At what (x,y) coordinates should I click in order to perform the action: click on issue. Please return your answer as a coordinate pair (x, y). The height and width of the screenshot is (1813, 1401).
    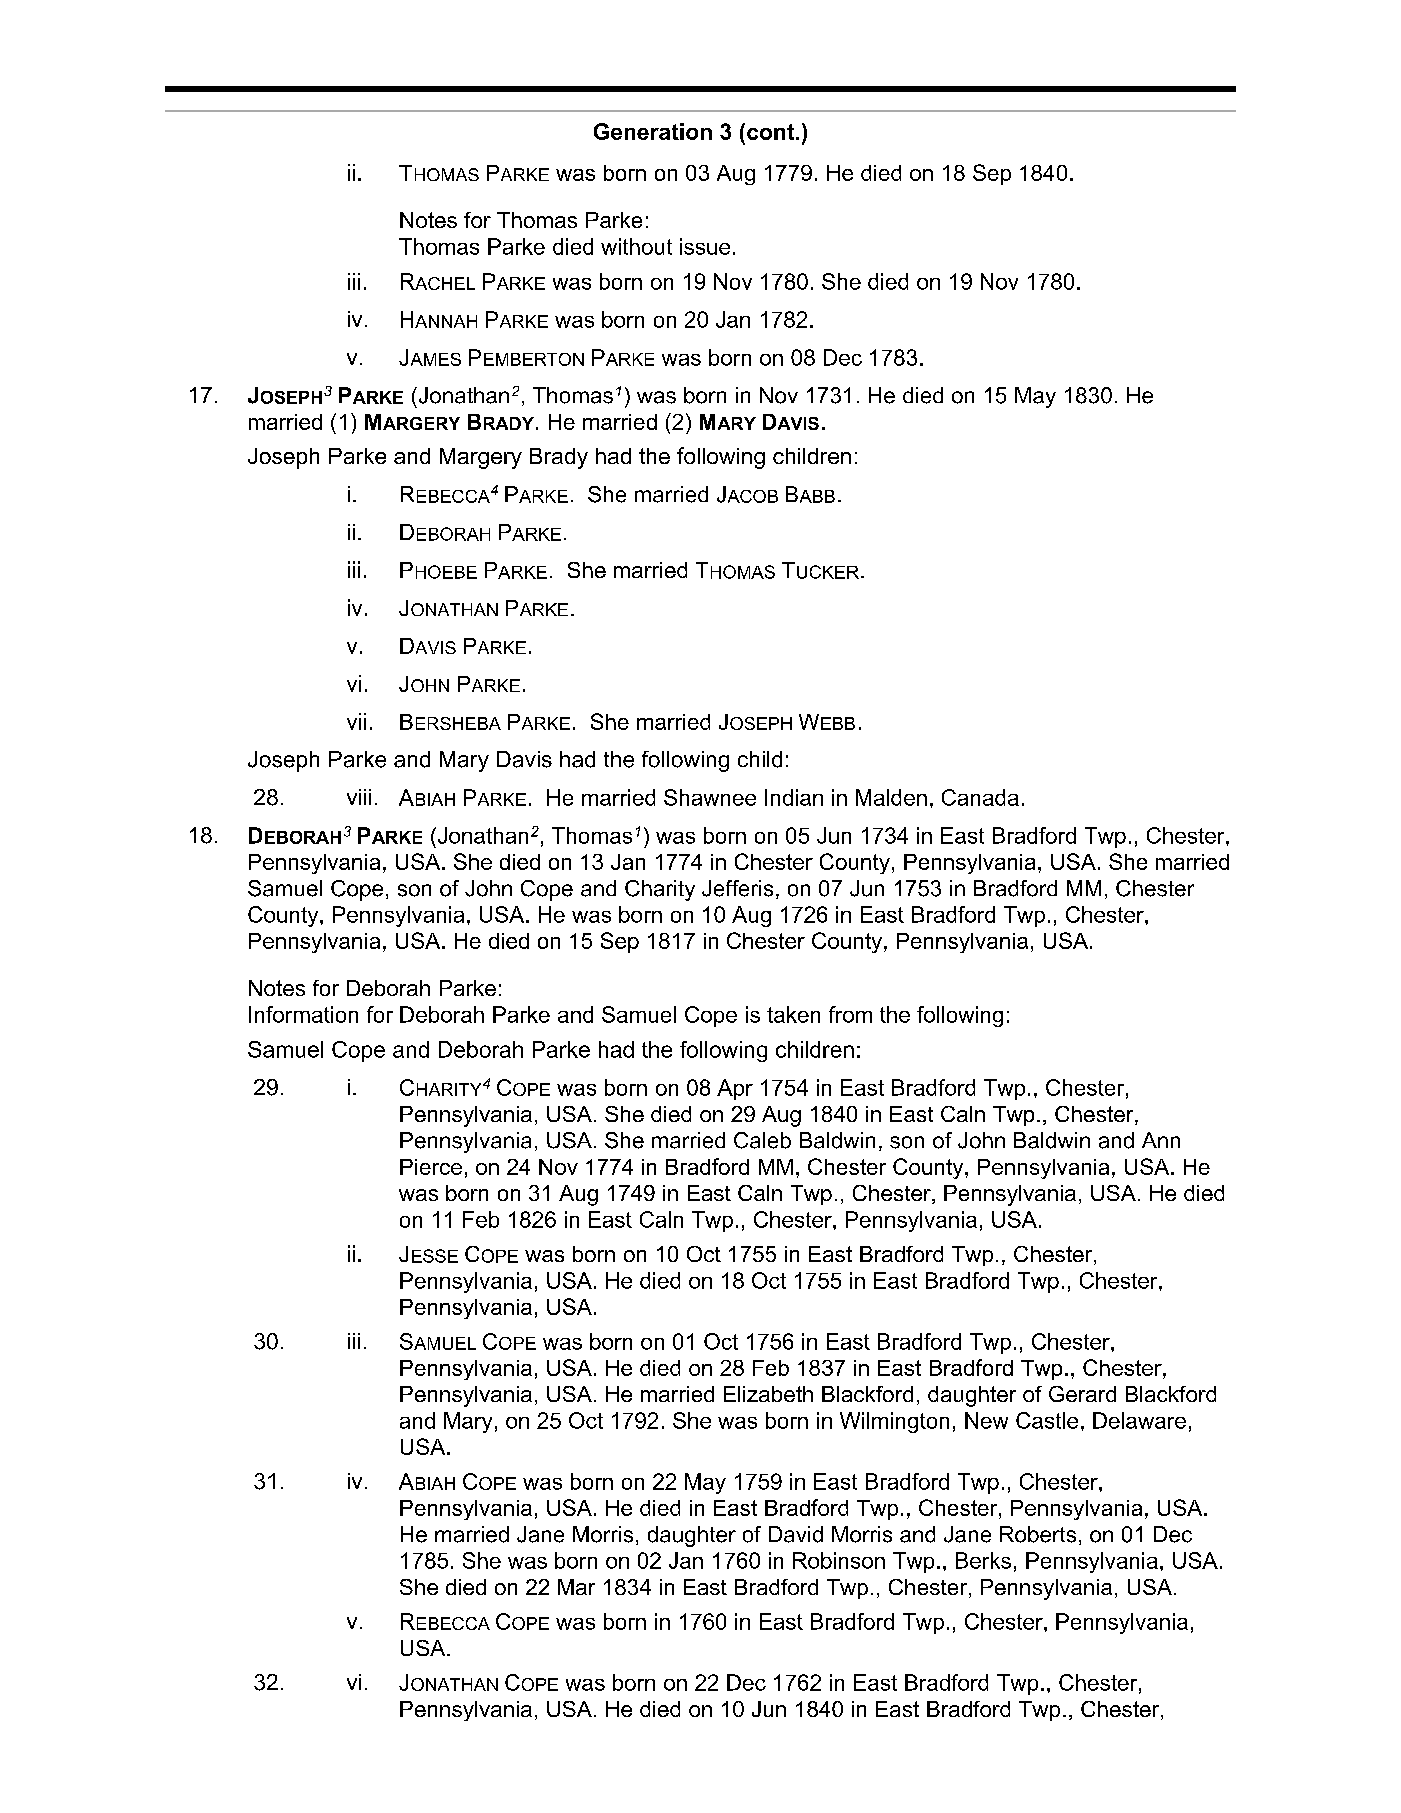
    Looking at the image, I should click on (705, 246).
